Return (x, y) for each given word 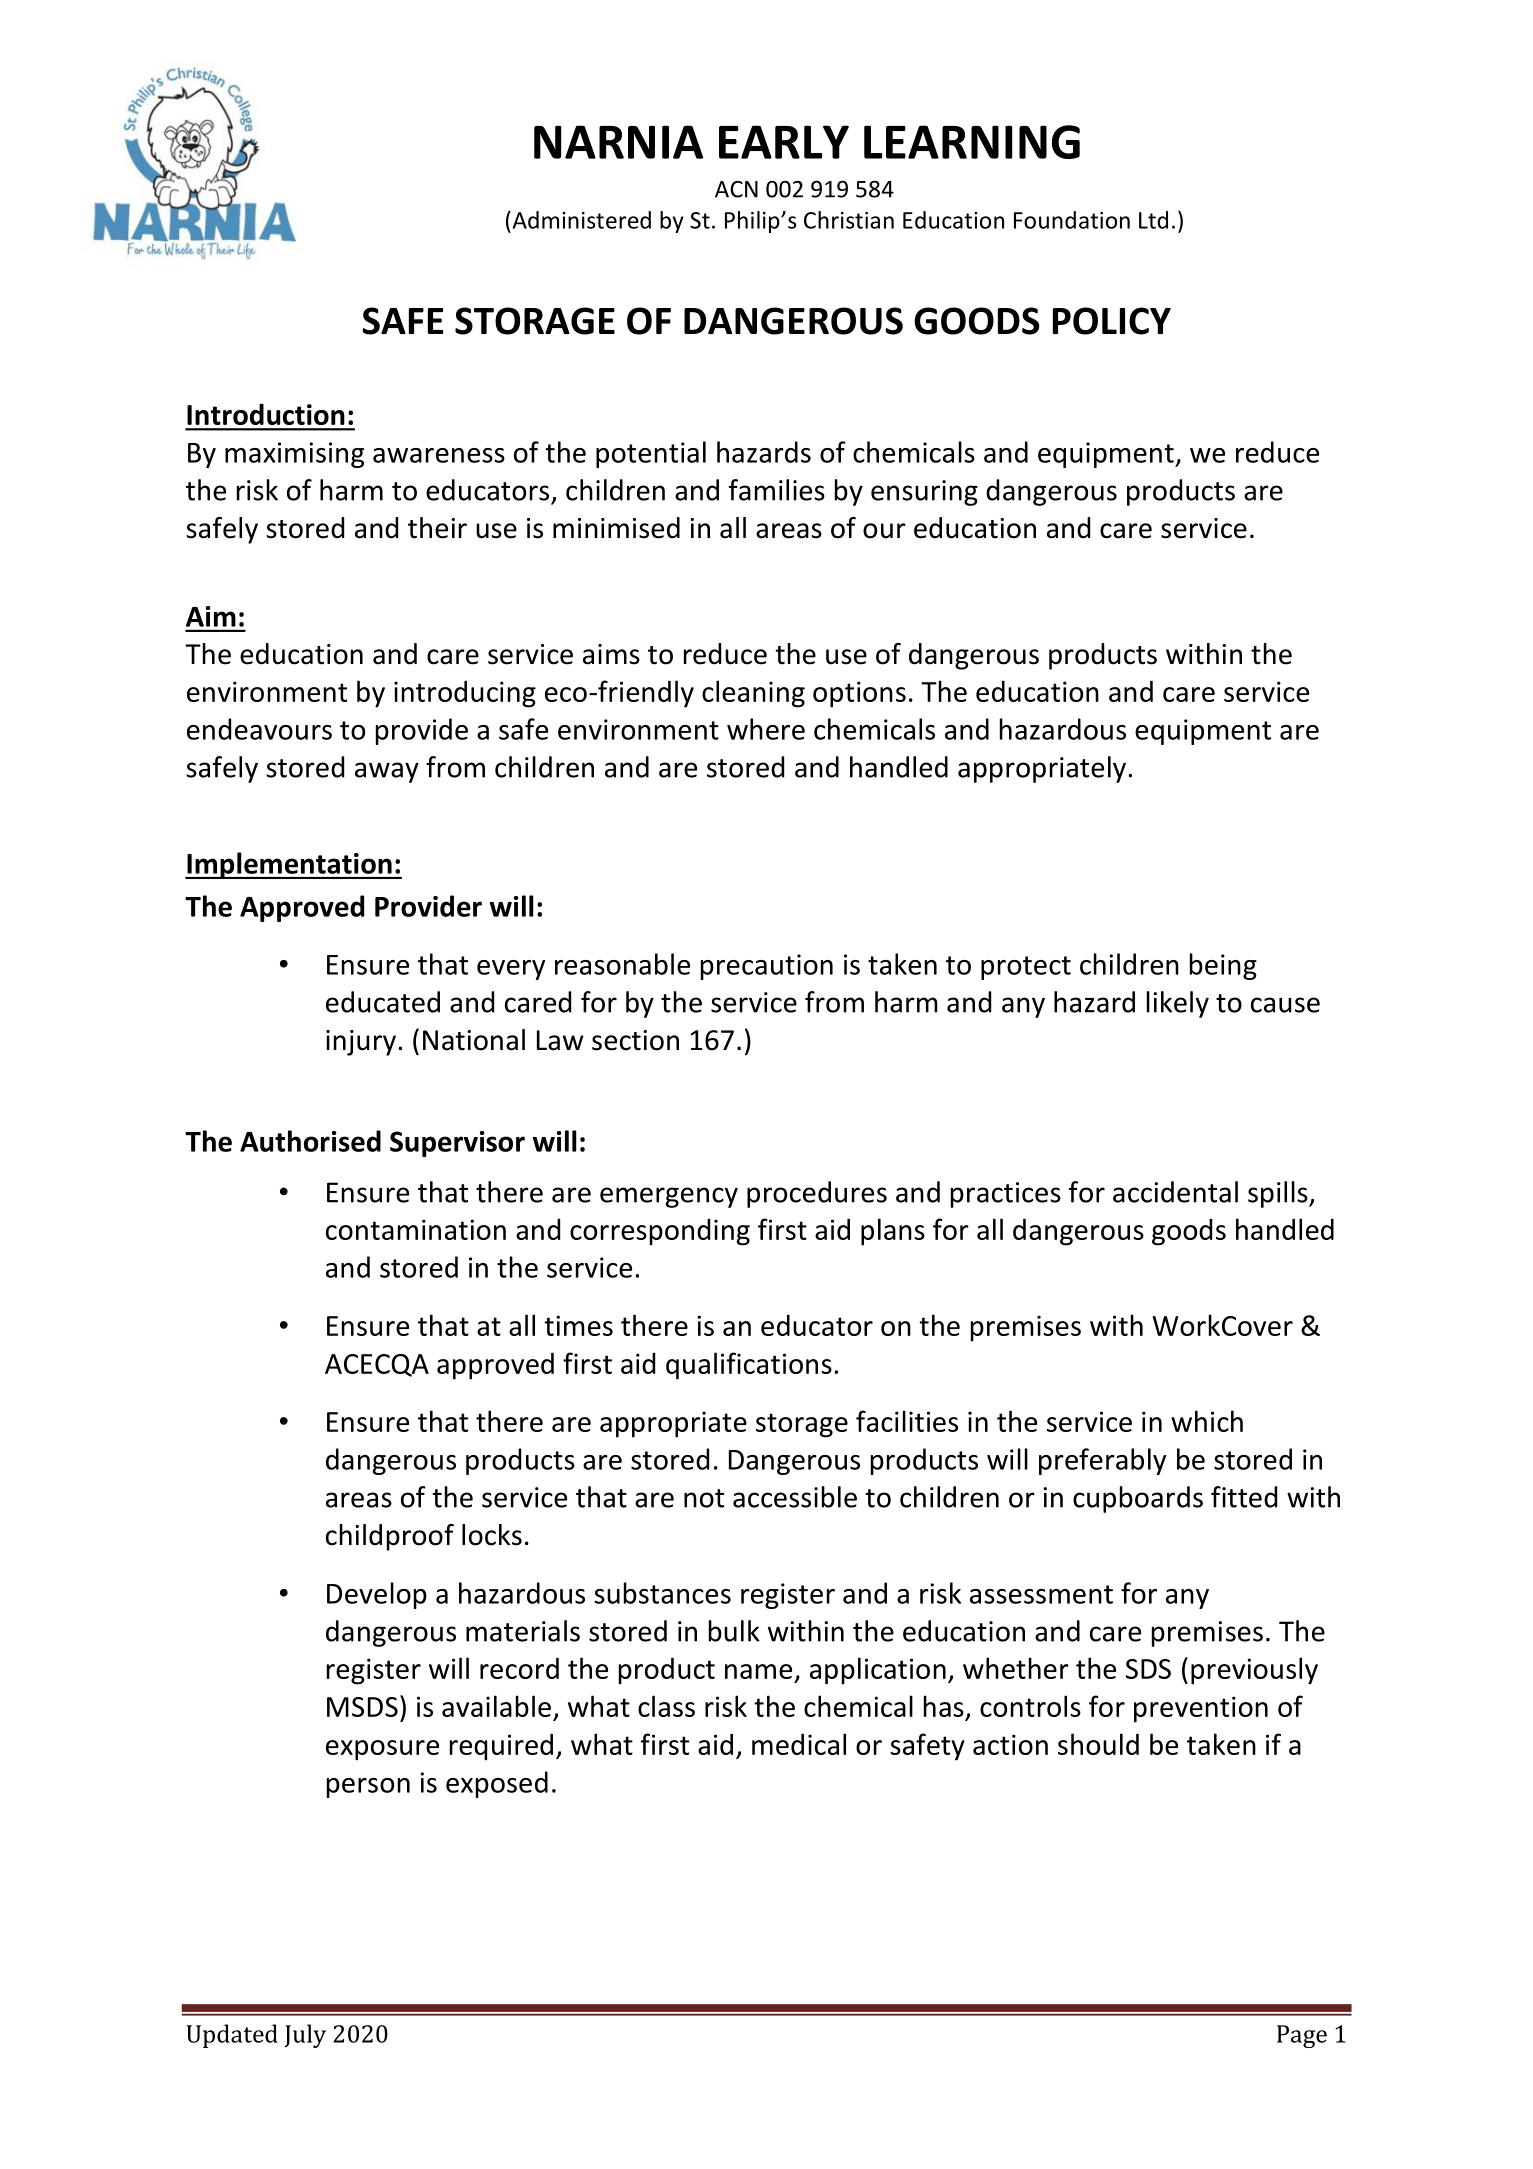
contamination (416, 1229)
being (1223, 966)
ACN (736, 189)
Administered (580, 220)
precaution (767, 967)
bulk (734, 1631)
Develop (377, 1595)
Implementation (289, 865)
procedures (817, 1194)
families (777, 490)
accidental (1175, 1192)
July (305, 2036)
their (437, 528)
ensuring (924, 493)
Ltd (1153, 220)
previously (1254, 1671)
